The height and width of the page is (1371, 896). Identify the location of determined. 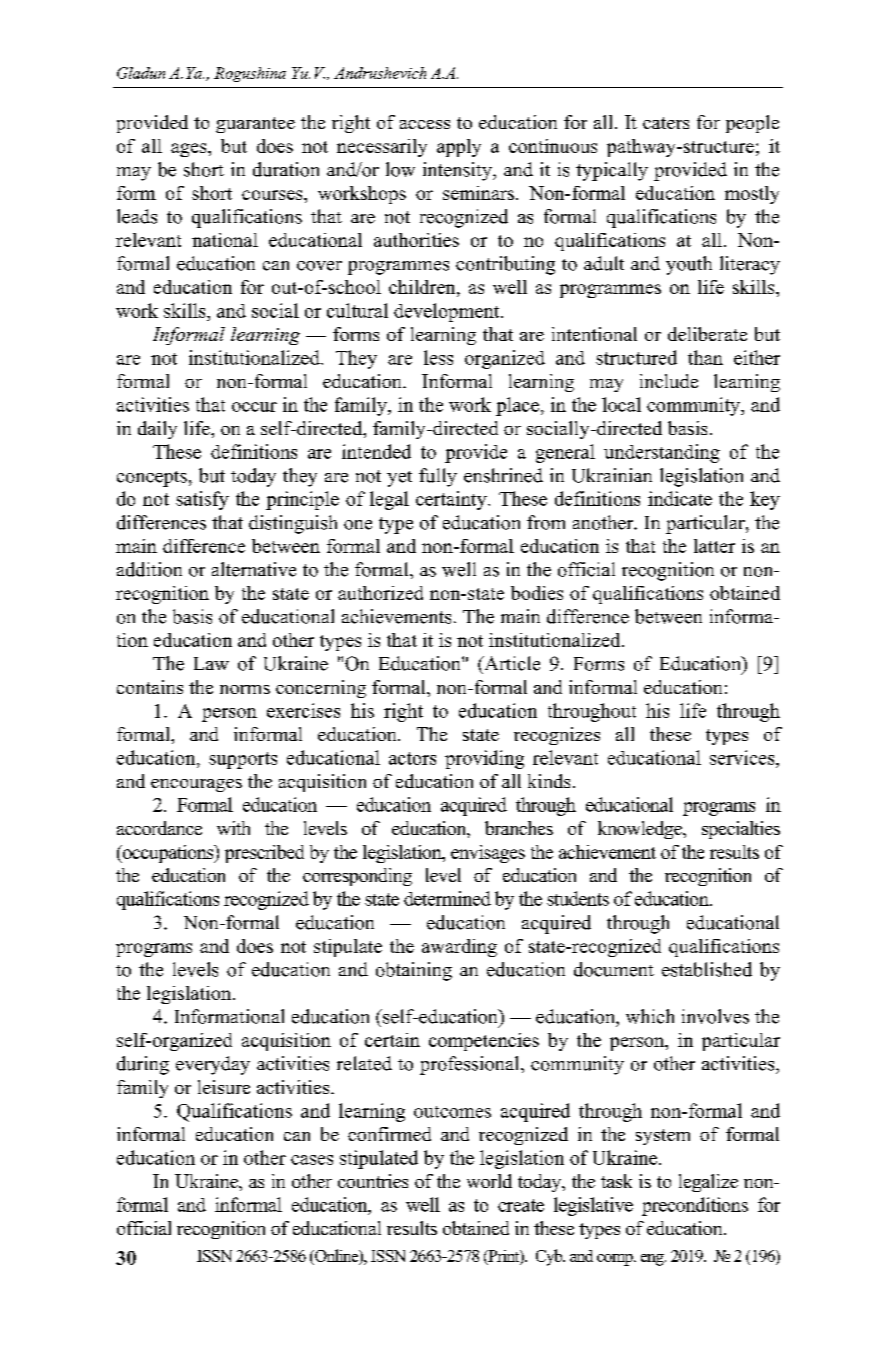
(447, 898).
